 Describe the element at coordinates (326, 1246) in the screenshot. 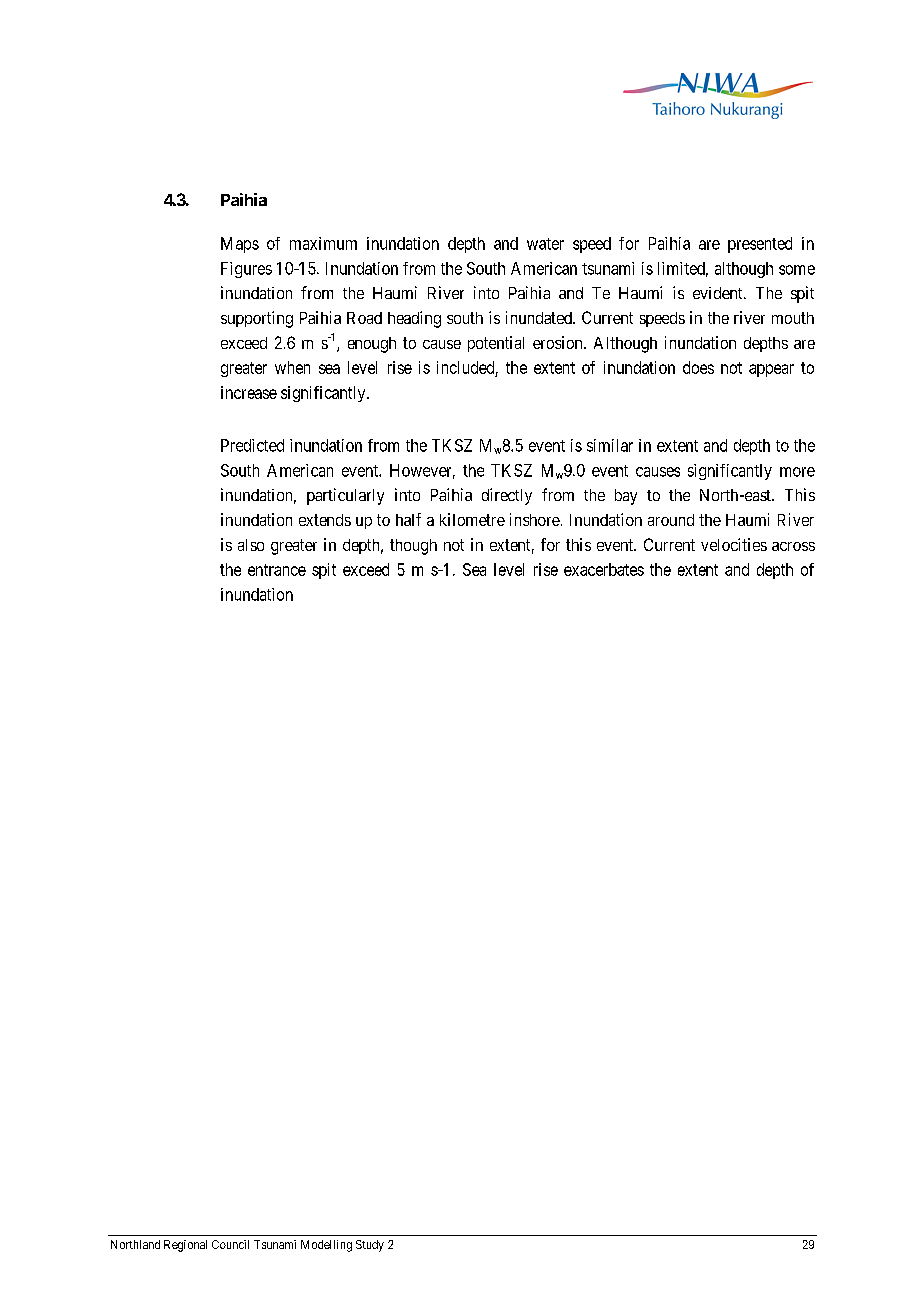

I see `Modelling` at that location.
